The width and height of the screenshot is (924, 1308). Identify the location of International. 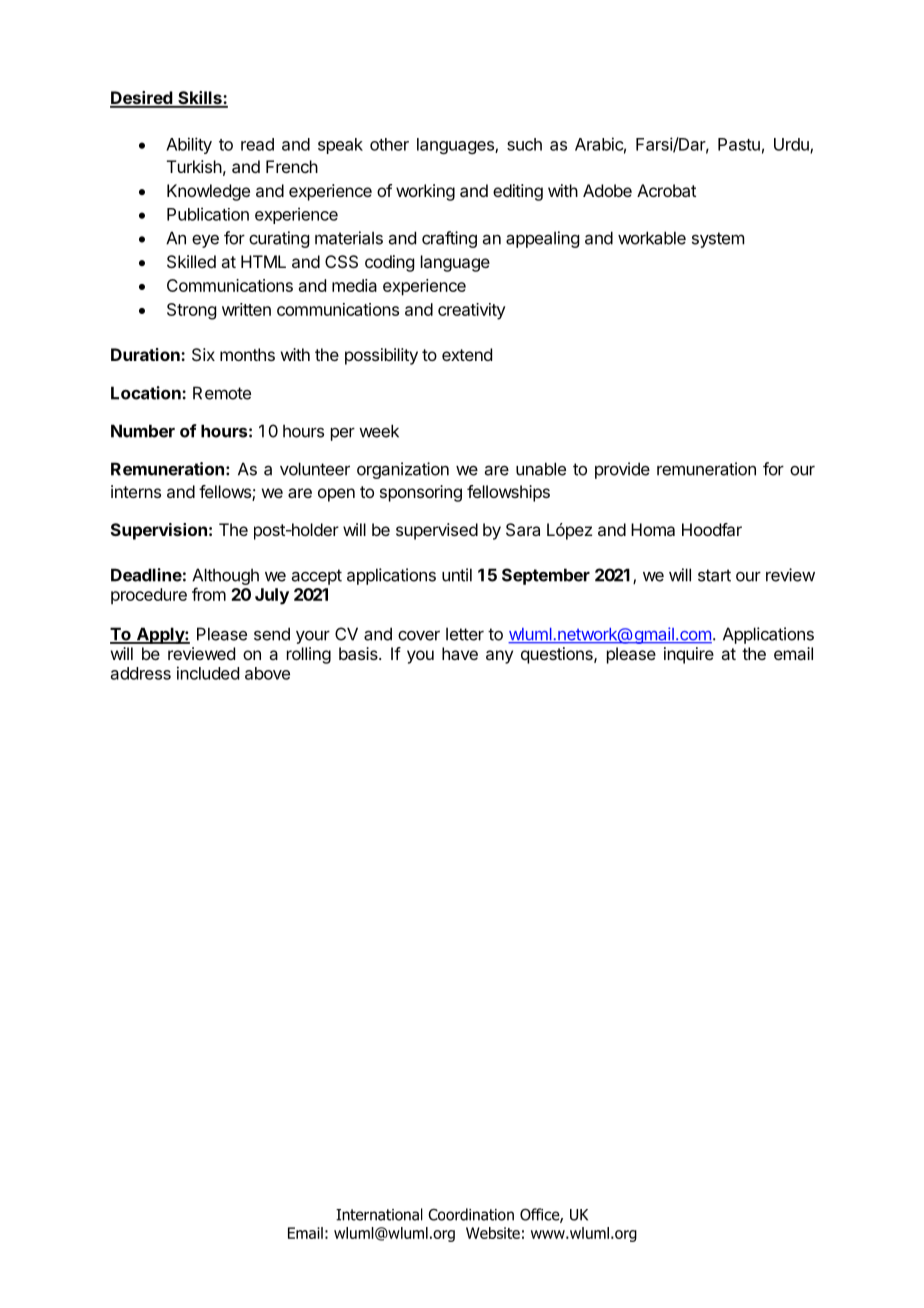
(379, 1214).
